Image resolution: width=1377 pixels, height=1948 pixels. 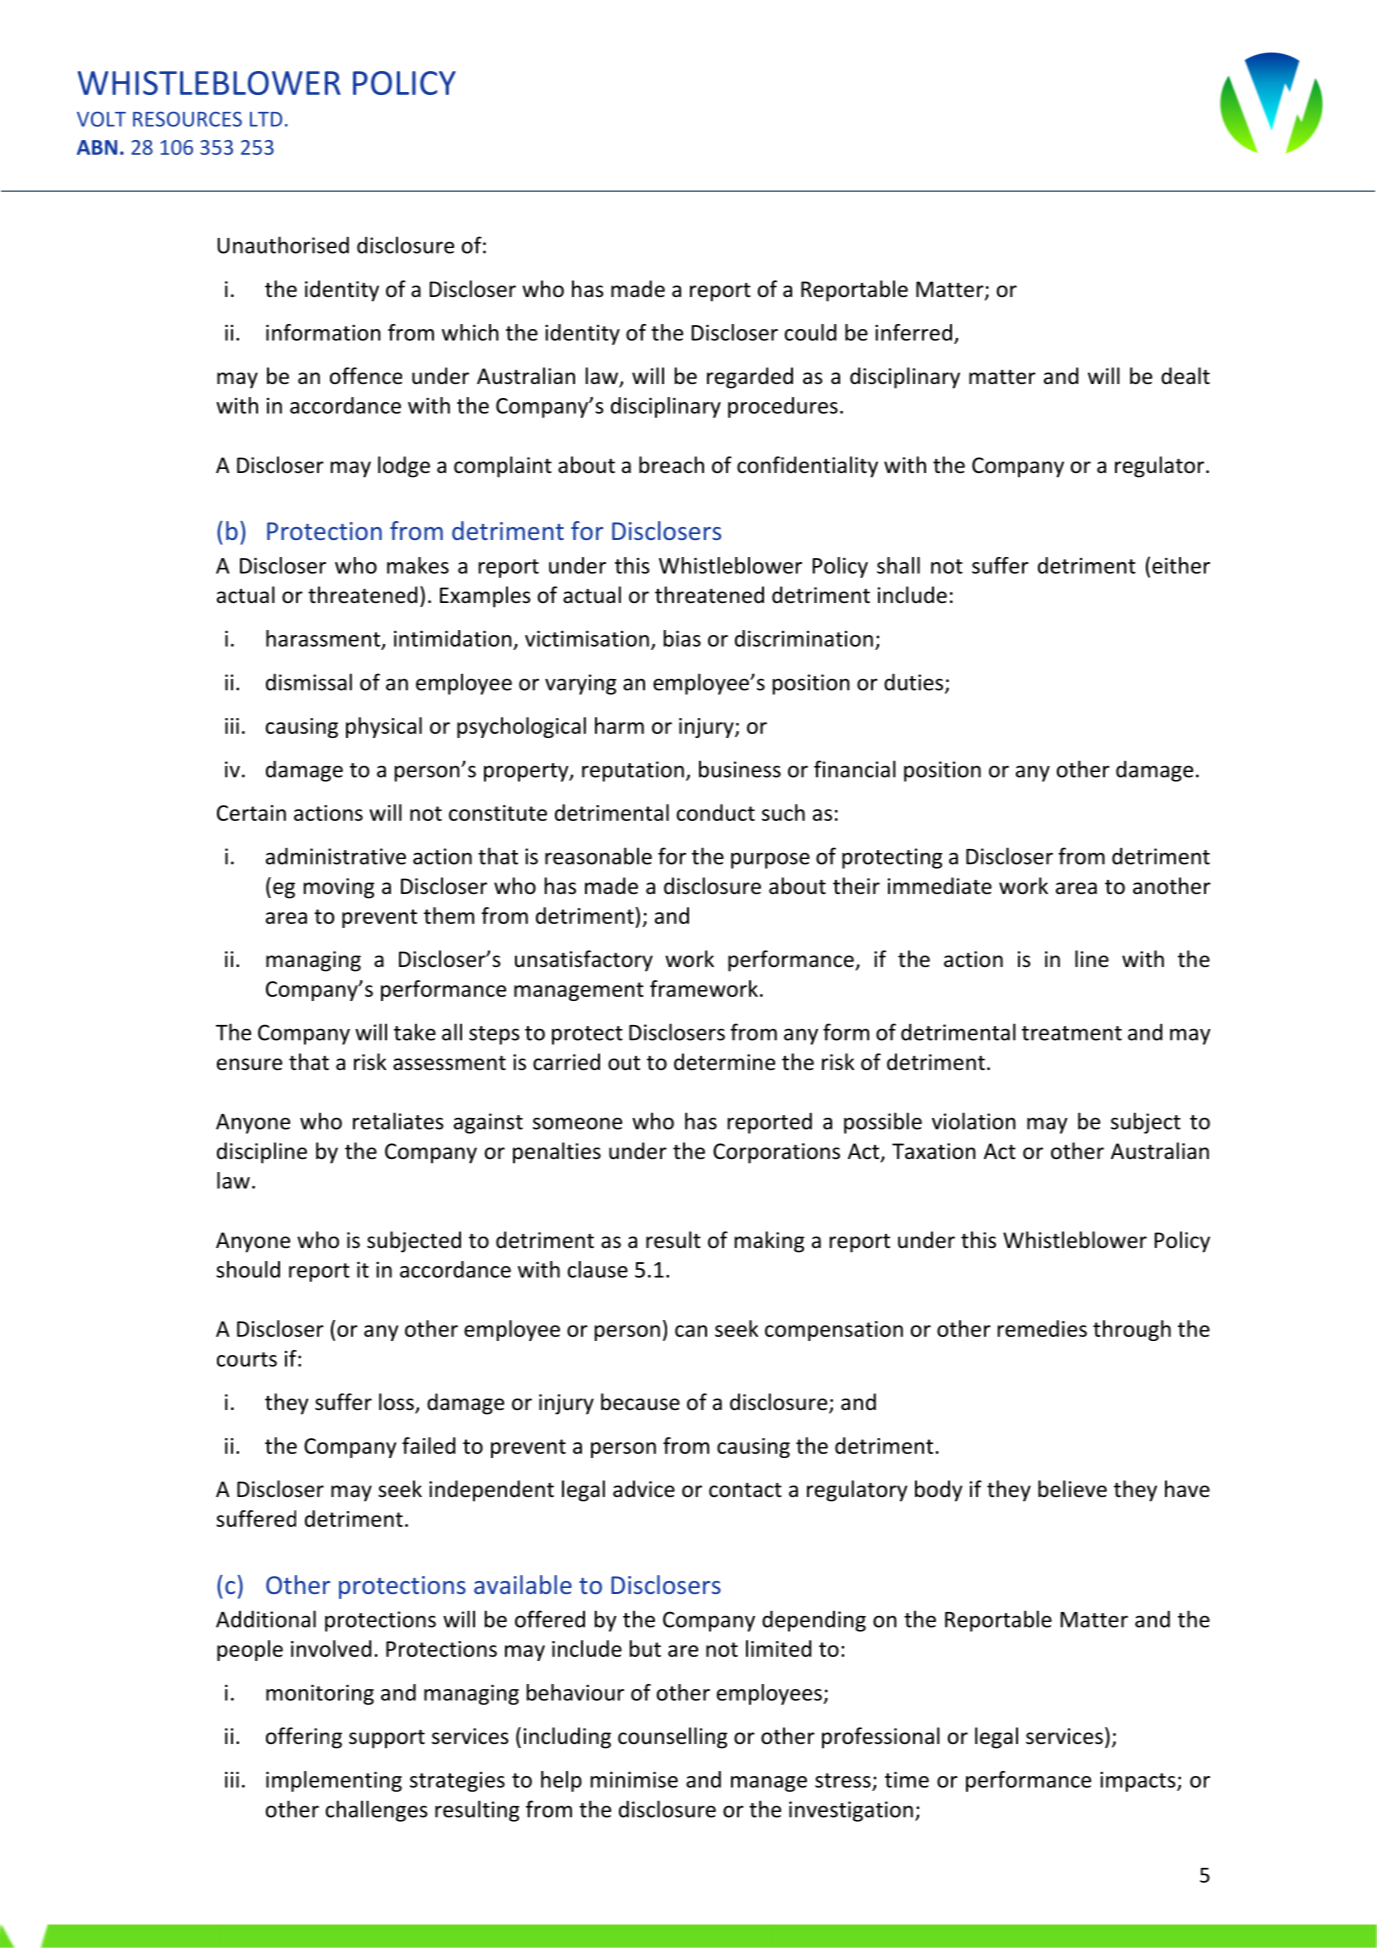 I want to click on minimise, so click(x=634, y=1779).
